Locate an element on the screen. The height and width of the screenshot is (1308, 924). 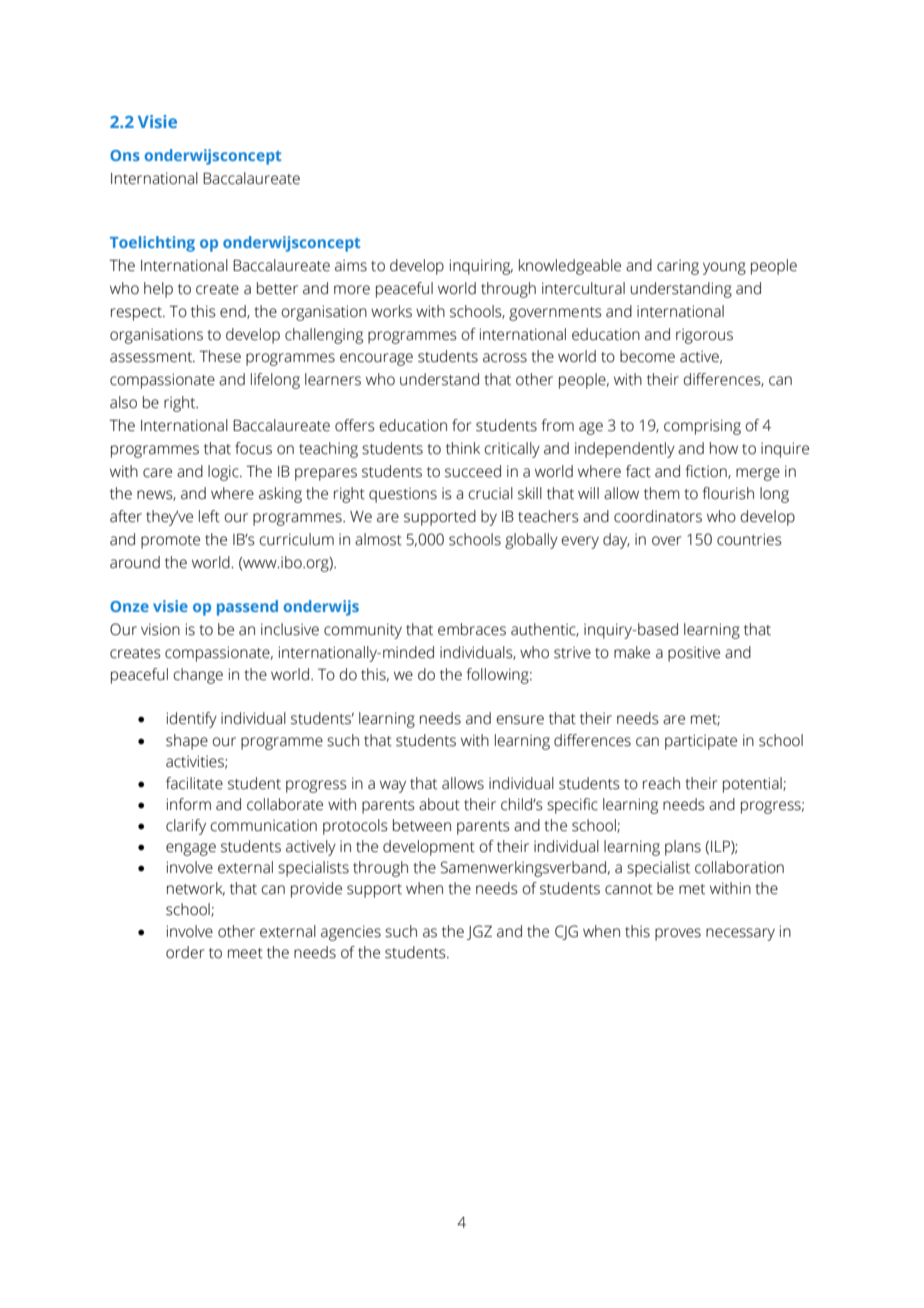
order is located at coordinates (185, 952).
